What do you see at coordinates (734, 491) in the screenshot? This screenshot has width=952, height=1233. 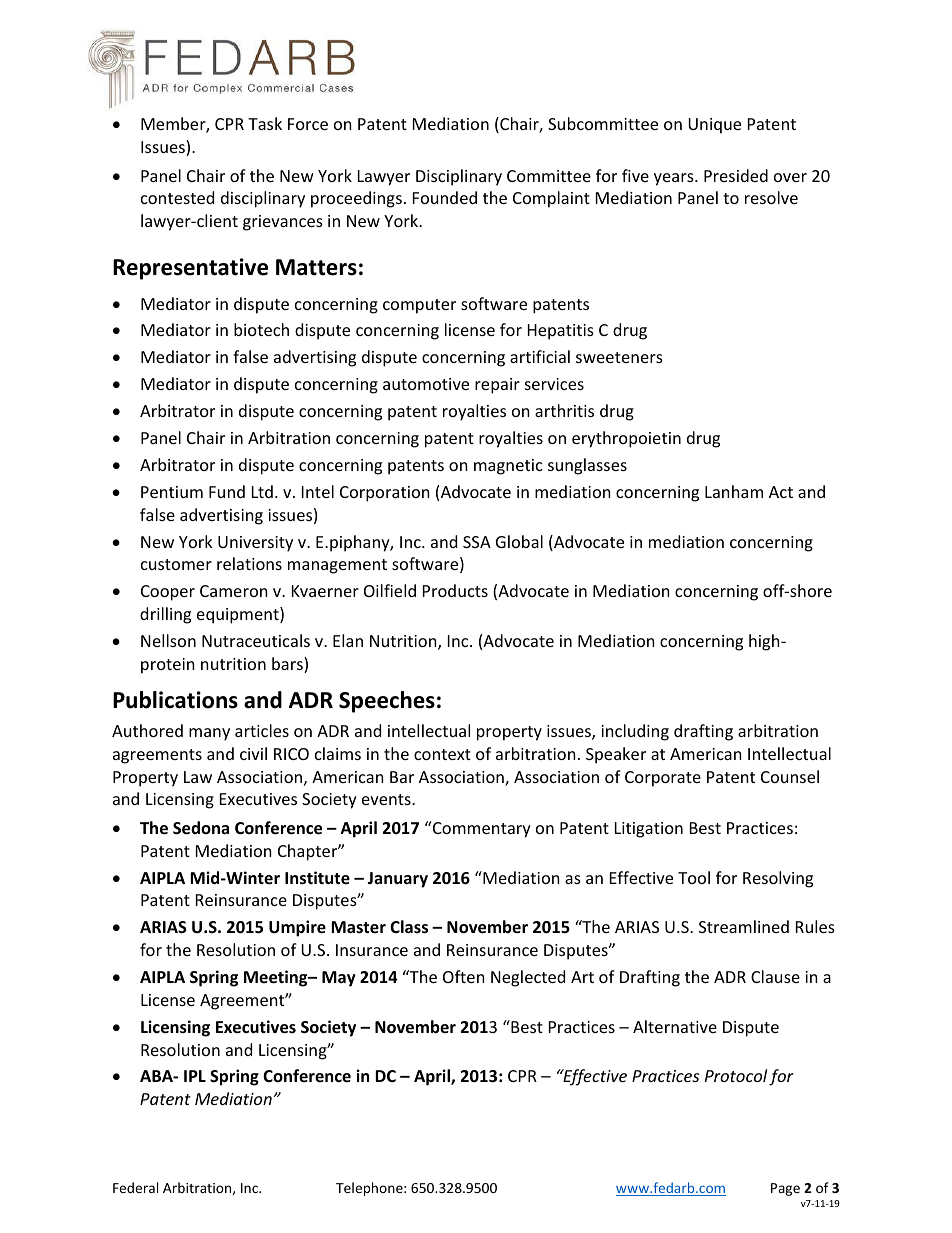 I see `Lanham` at bounding box center [734, 491].
